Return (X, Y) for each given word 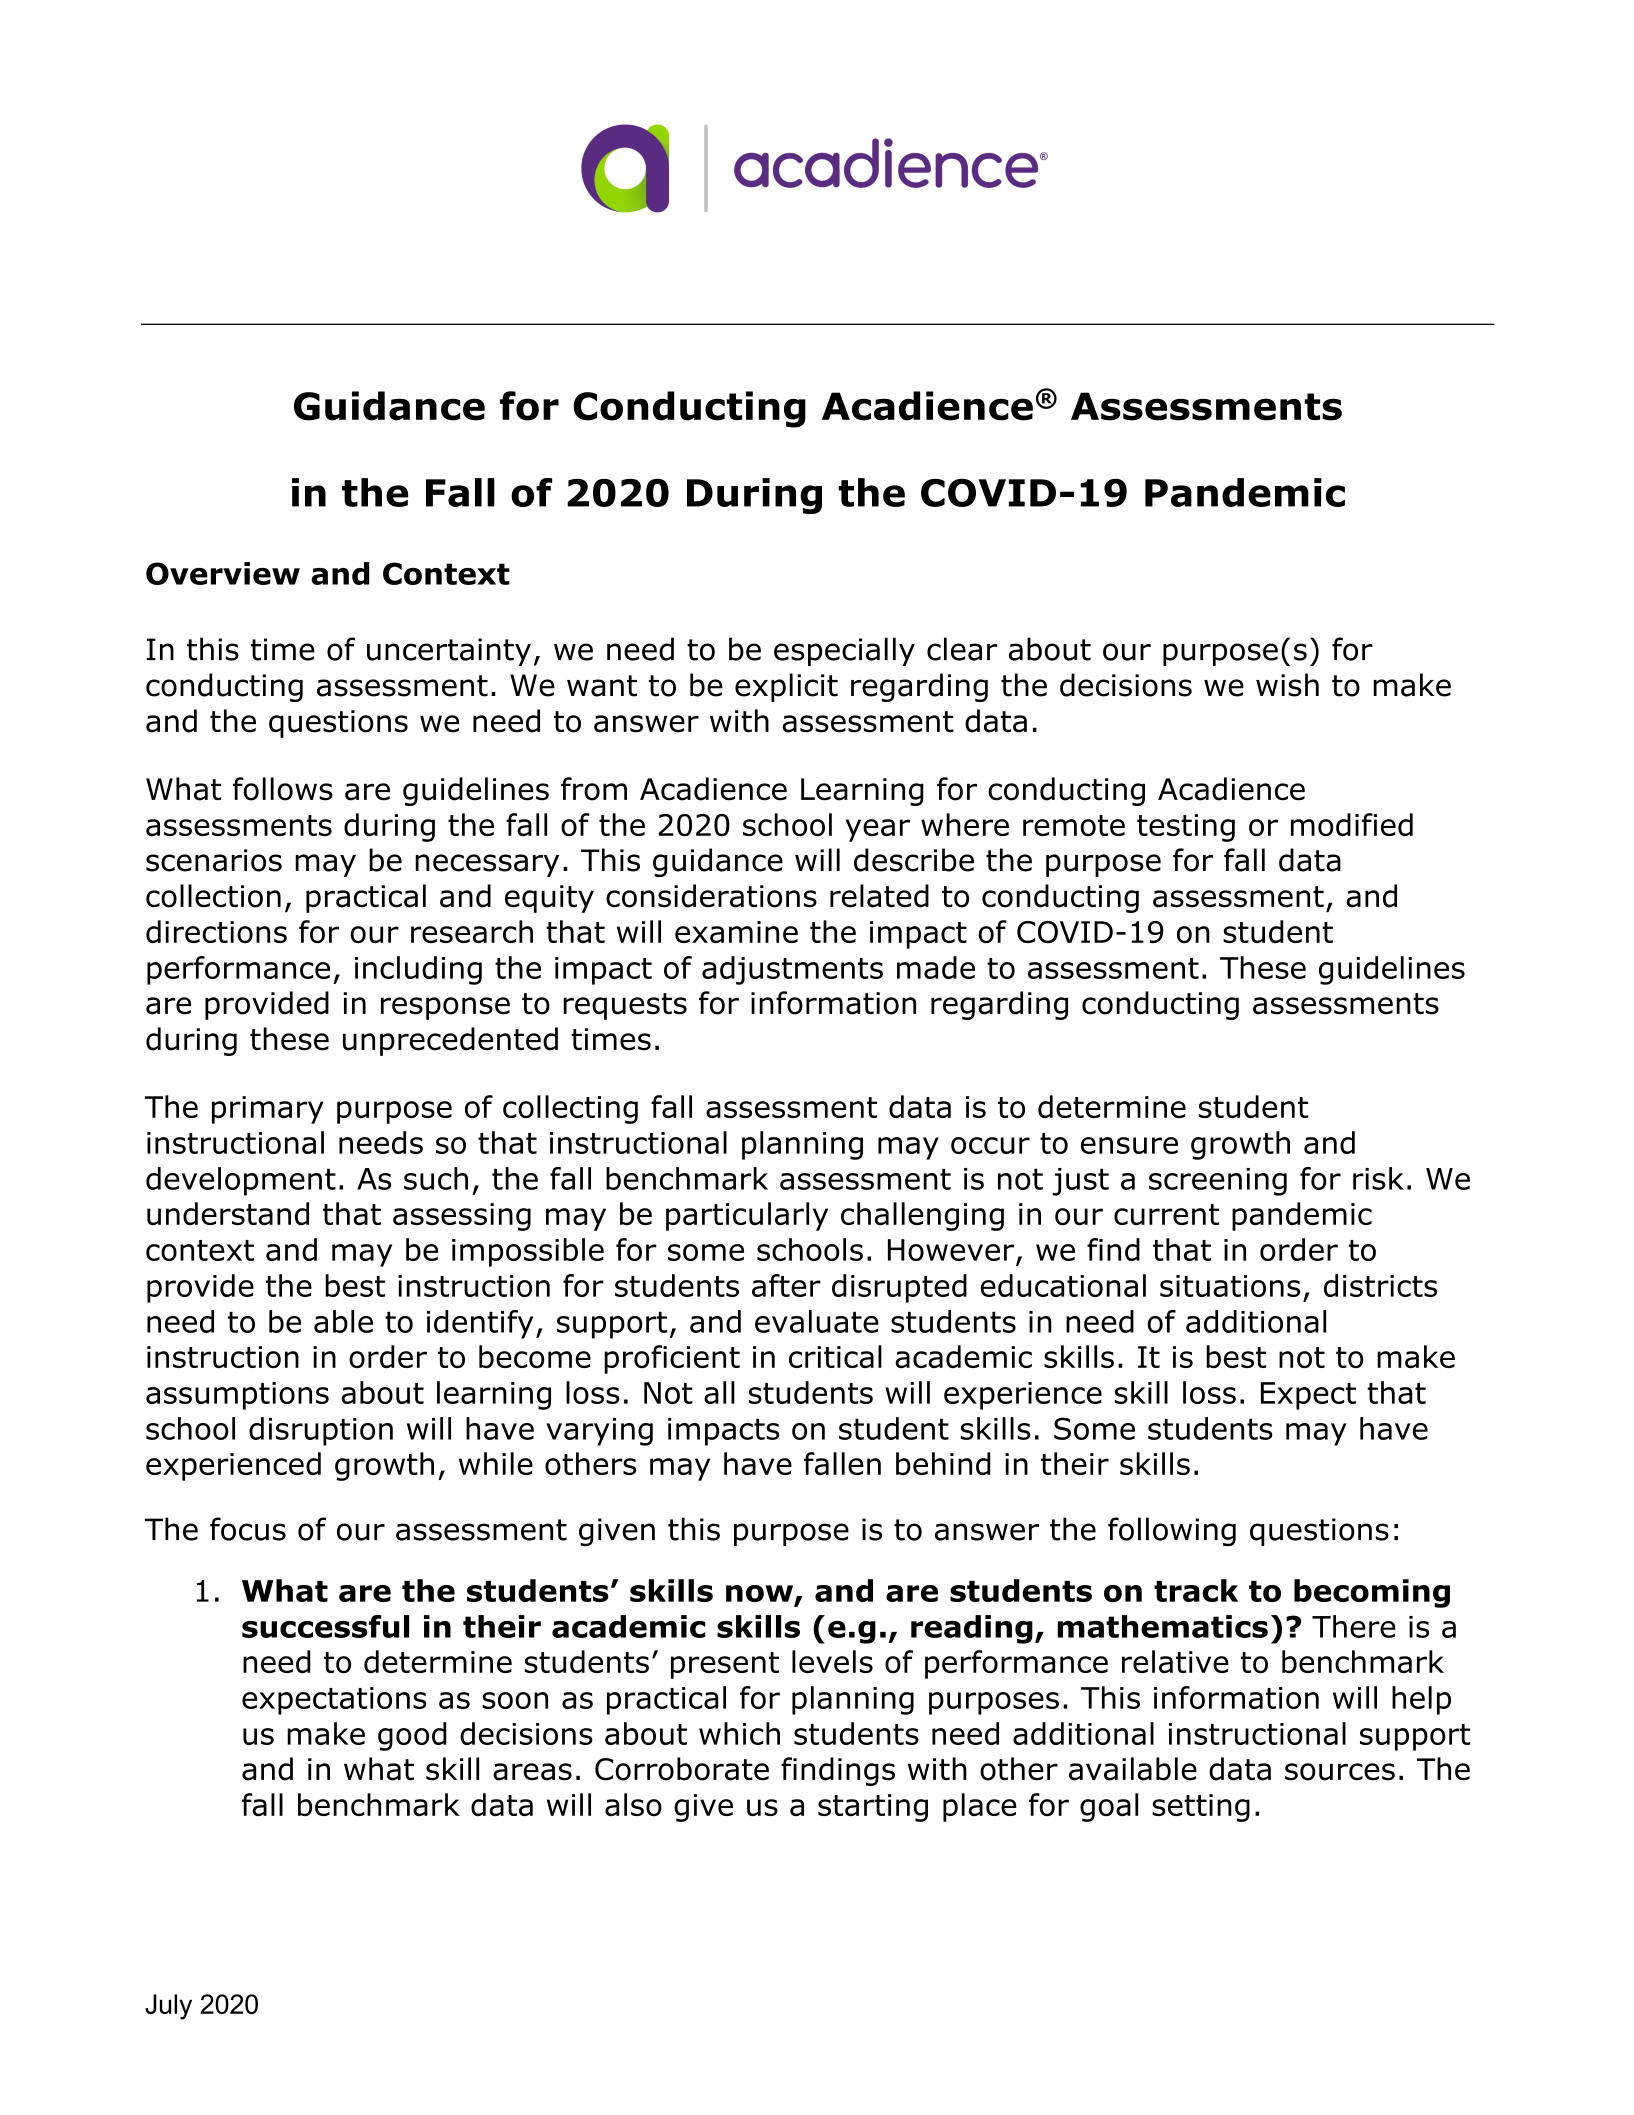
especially (844, 651)
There (1354, 1626)
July (168, 2007)
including (418, 970)
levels (832, 1661)
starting (873, 1808)
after (786, 1285)
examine (736, 932)
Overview (223, 573)
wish (1287, 685)
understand (228, 1213)
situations (1230, 1286)
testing (1186, 828)
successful (325, 1626)
